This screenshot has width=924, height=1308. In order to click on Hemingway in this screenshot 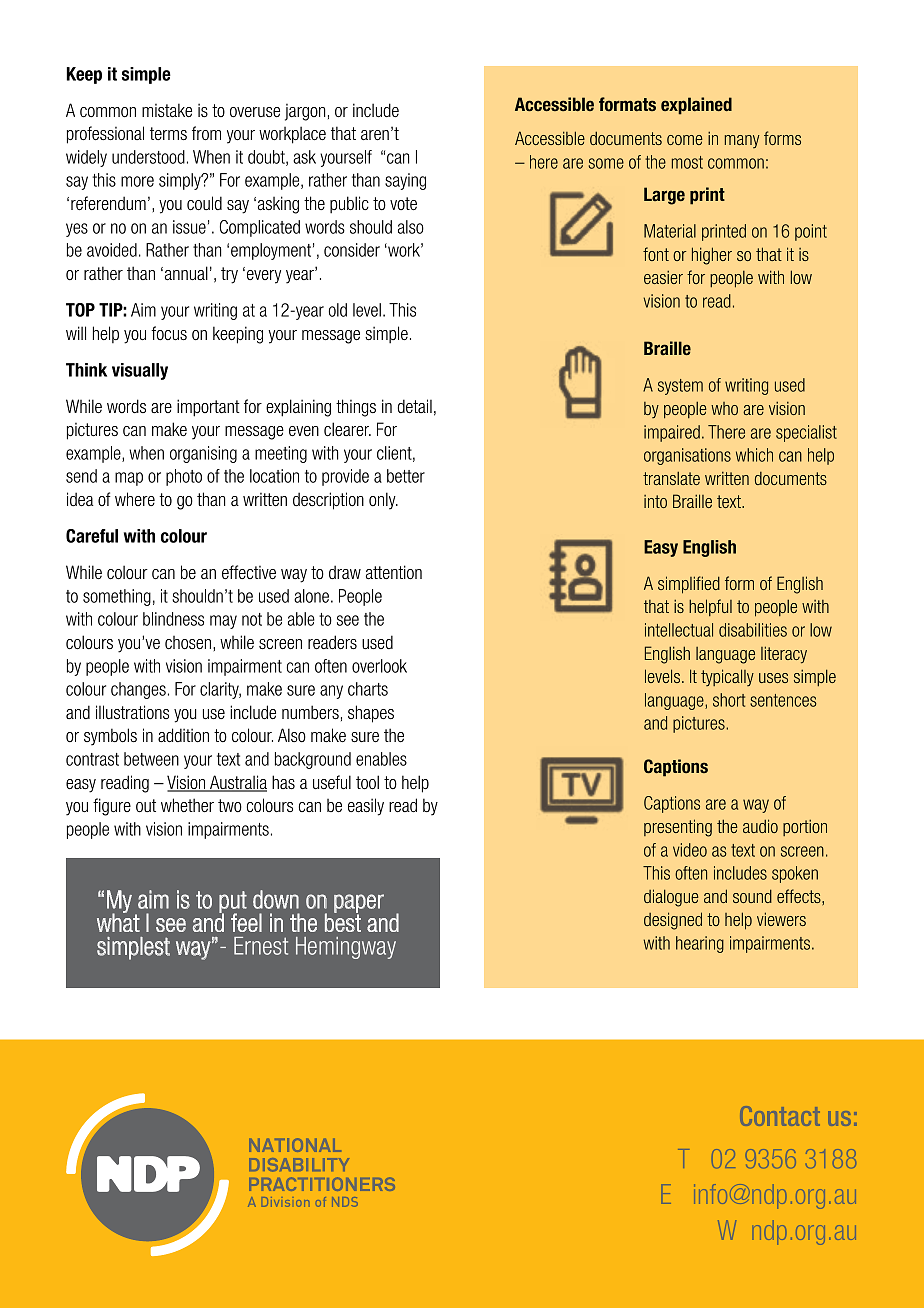, I will do `click(346, 948)`.
